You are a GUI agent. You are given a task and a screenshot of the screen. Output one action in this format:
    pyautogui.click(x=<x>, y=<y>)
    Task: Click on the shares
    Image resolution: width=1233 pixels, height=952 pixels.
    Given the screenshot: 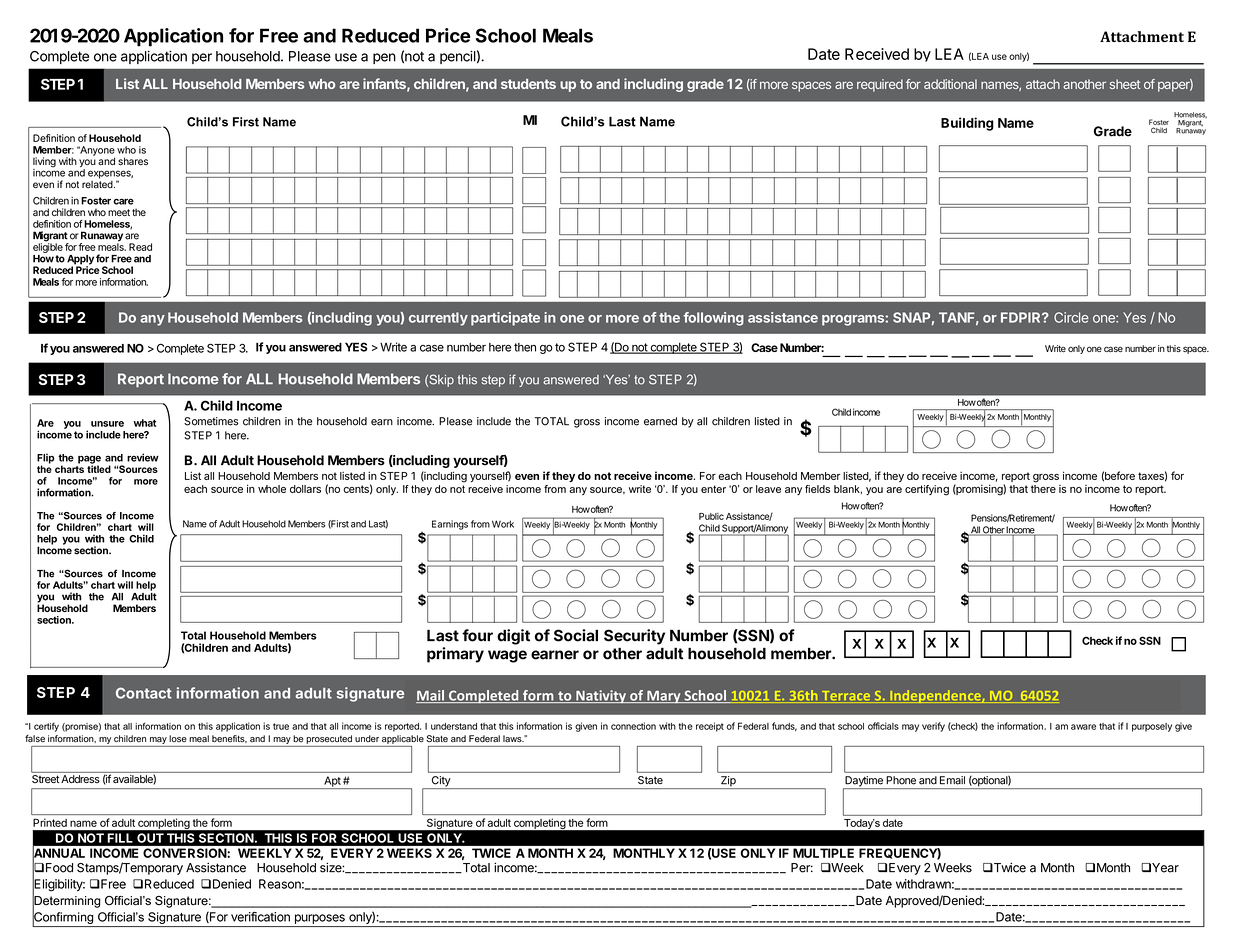 What is the action you would take?
    pyautogui.click(x=133, y=161)
